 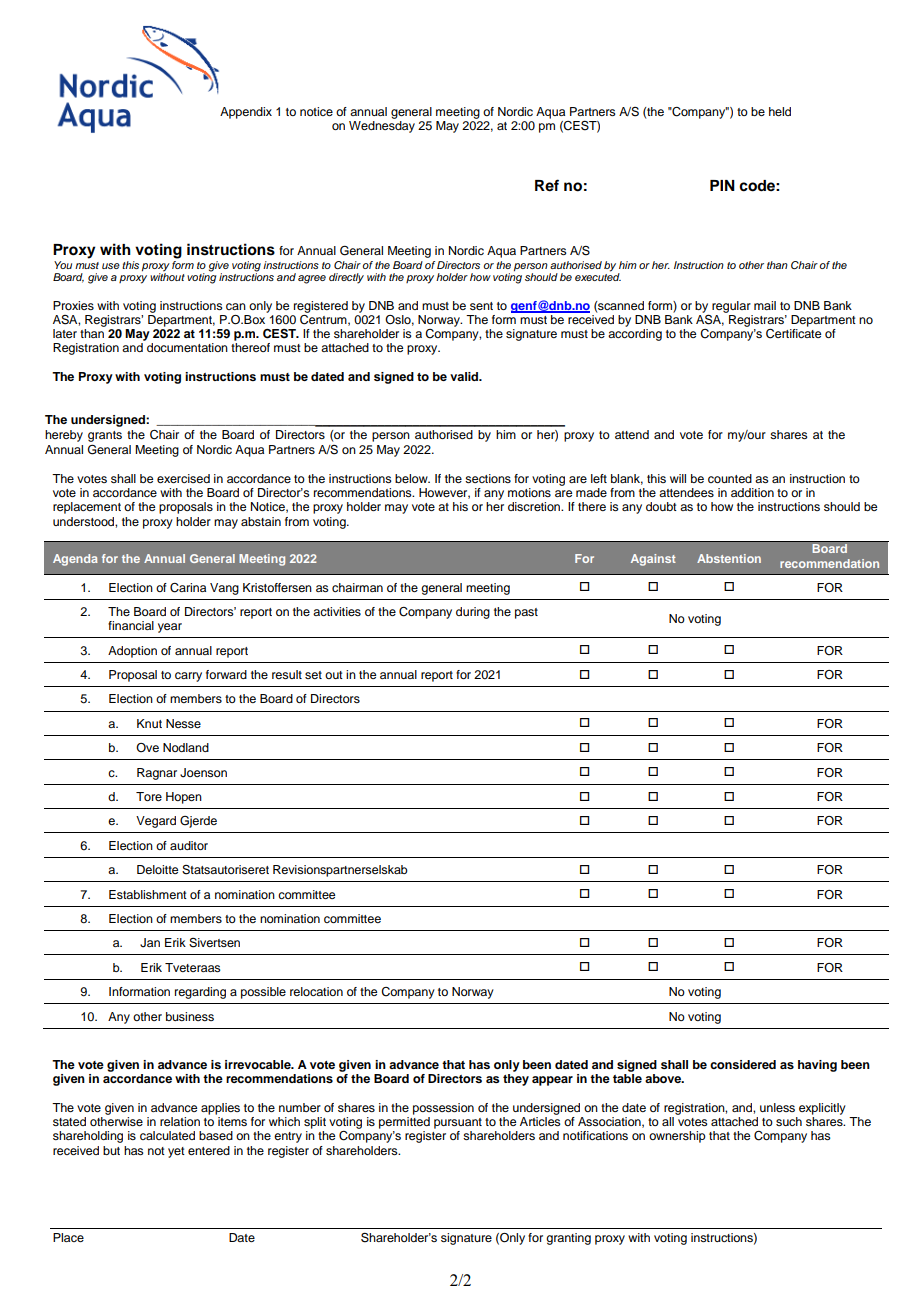 What do you see at coordinates (458, 1123) in the screenshot?
I see `pursuant` at bounding box center [458, 1123].
